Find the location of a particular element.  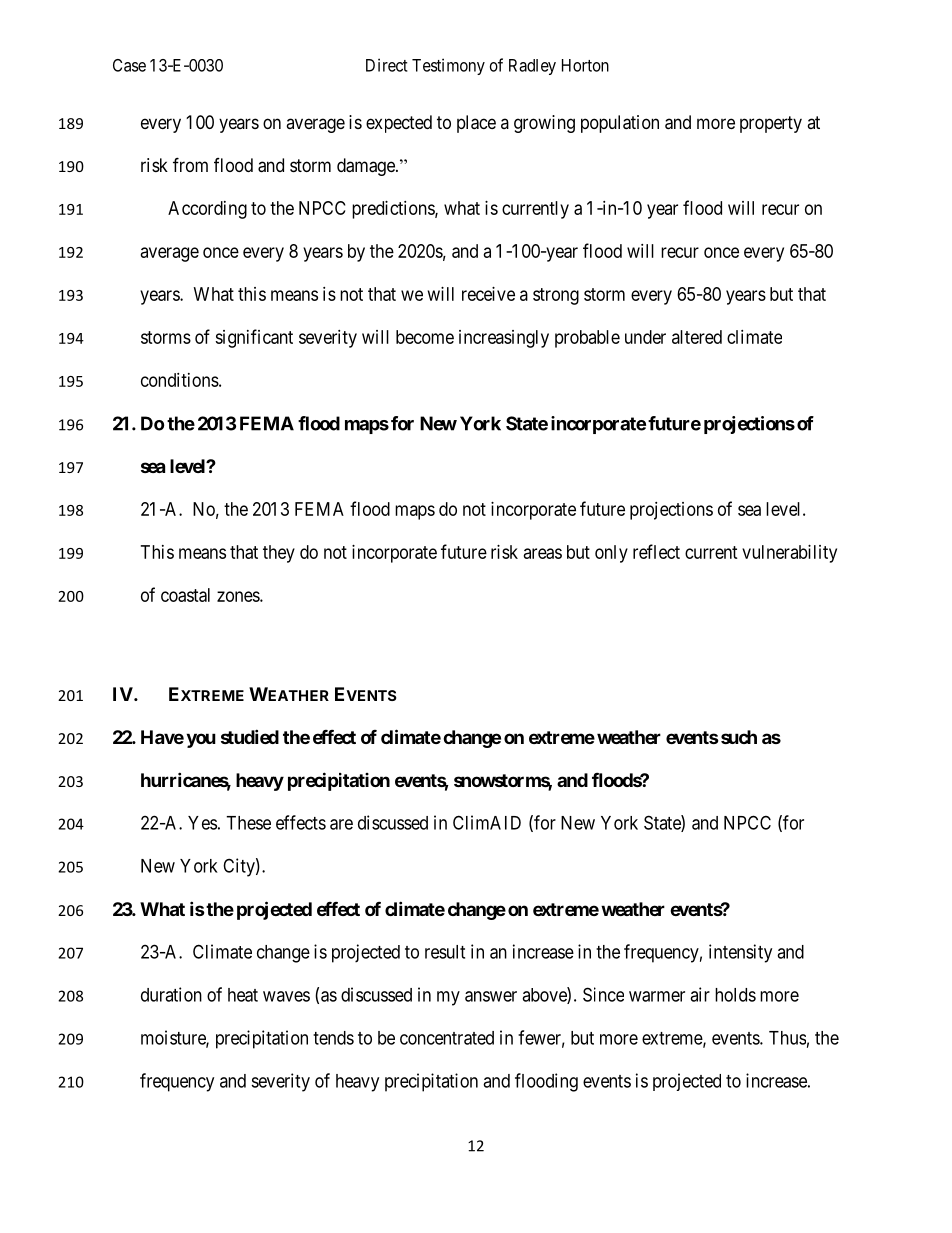

reflect is located at coordinates (656, 551).
